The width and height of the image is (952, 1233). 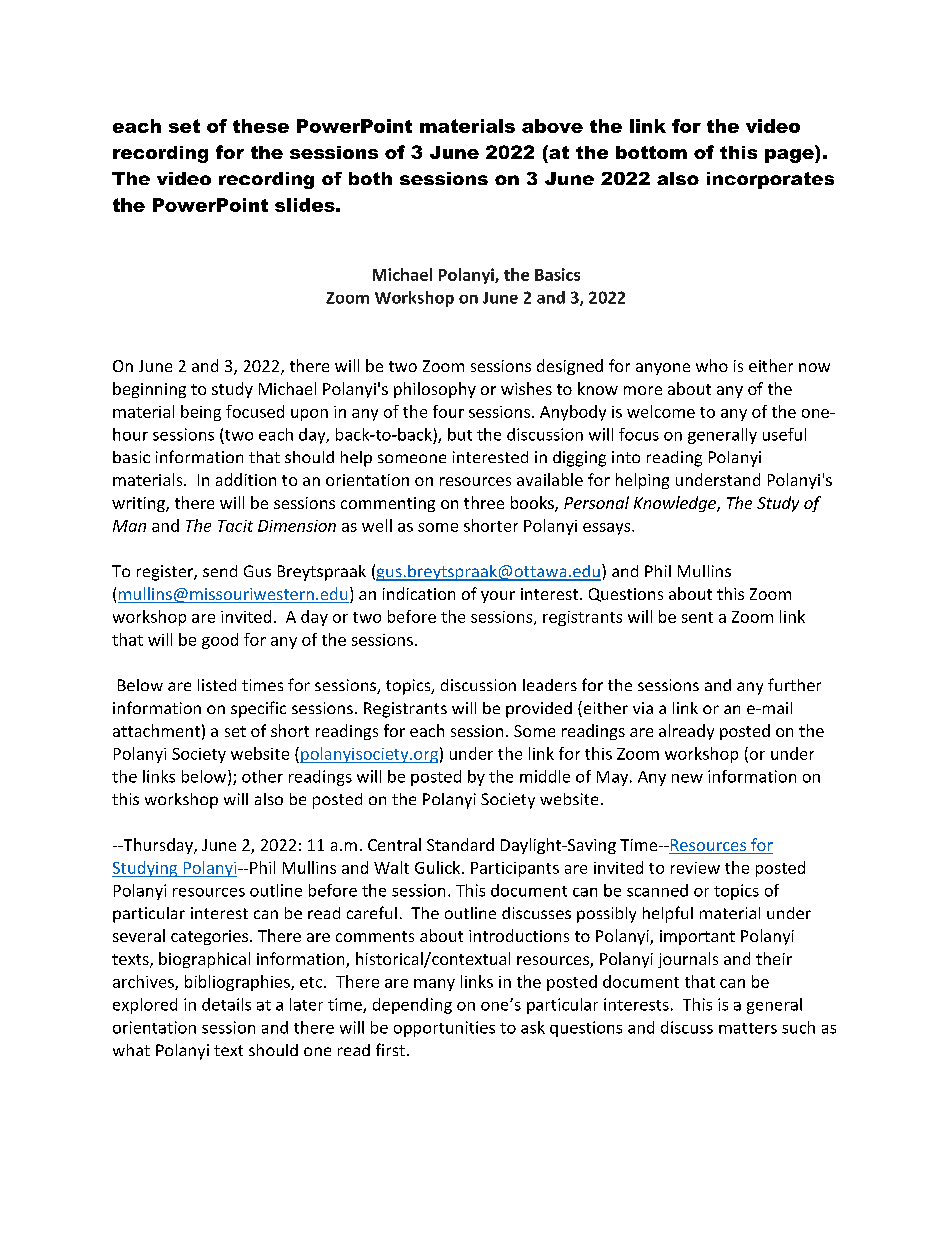 I want to click on four, so click(x=448, y=411).
